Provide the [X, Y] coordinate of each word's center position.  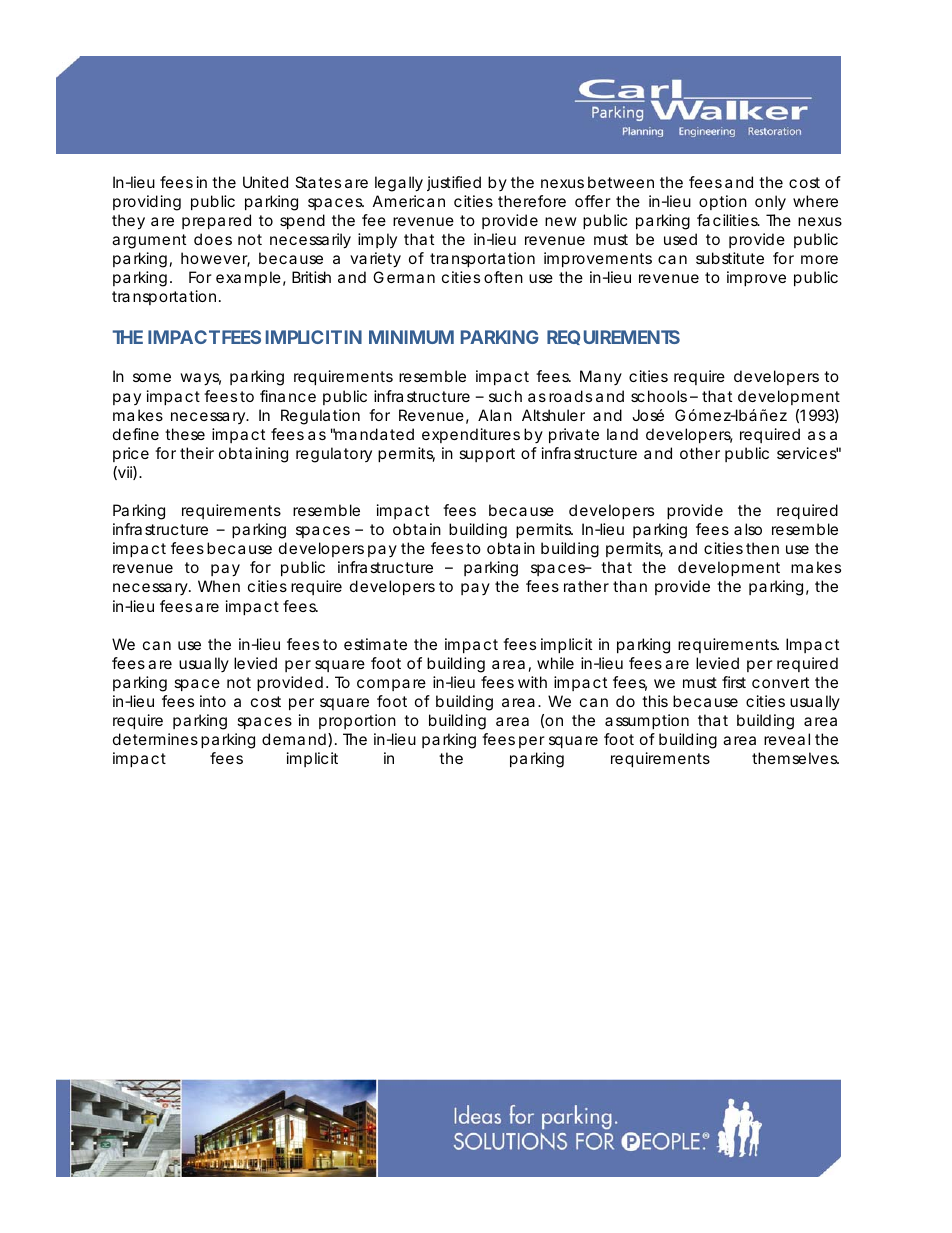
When [219, 586]
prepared [216, 221]
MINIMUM [411, 337]
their [197, 453]
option [723, 202]
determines [155, 739]
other [700, 453]
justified [454, 183]
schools [659, 396]
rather [586, 586]
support [487, 455]
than [630, 586]
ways [200, 379]
